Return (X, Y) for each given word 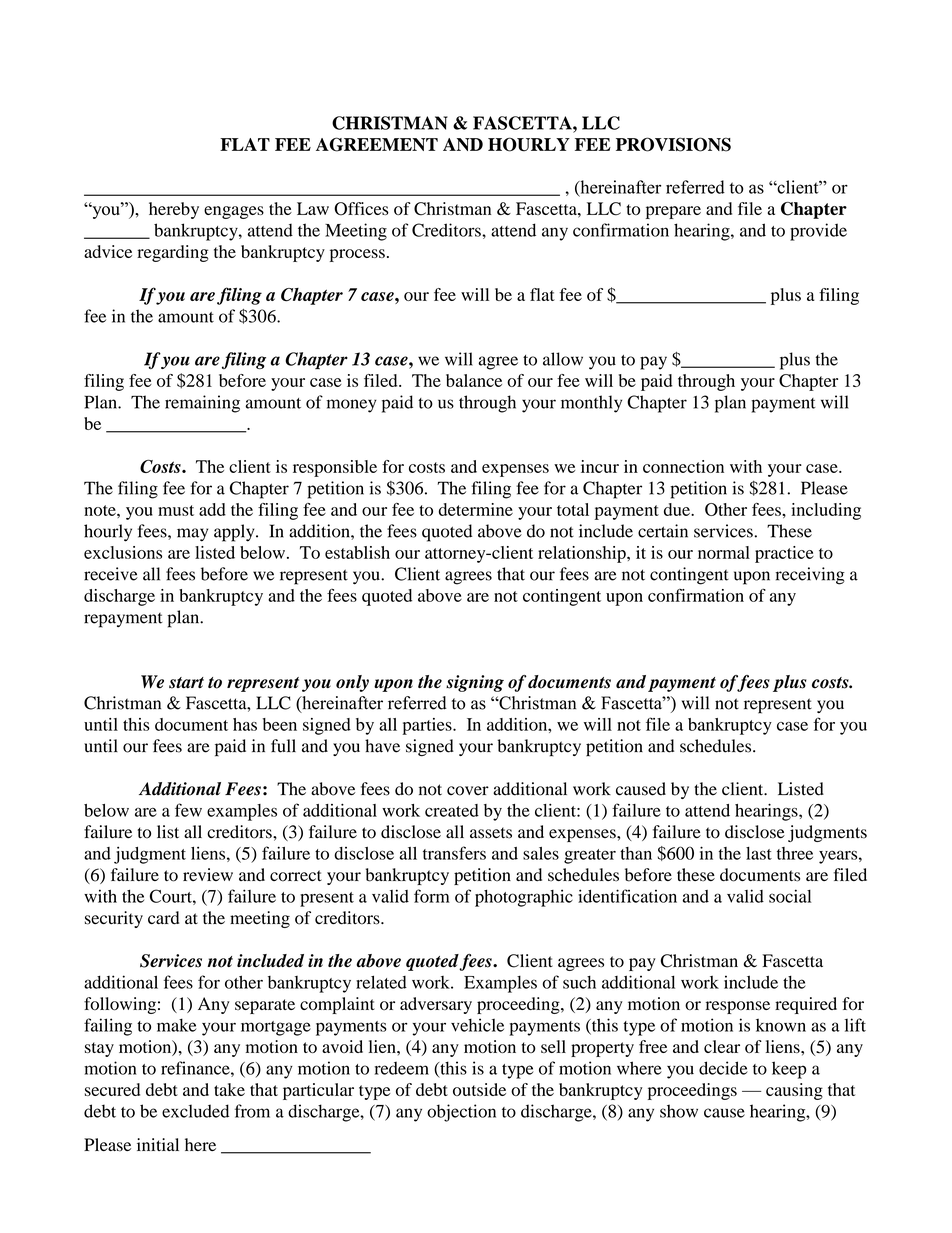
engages (234, 212)
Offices (361, 209)
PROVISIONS (673, 144)
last (759, 853)
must (176, 510)
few (188, 810)
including (826, 511)
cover (468, 791)
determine (476, 509)
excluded (195, 1111)
